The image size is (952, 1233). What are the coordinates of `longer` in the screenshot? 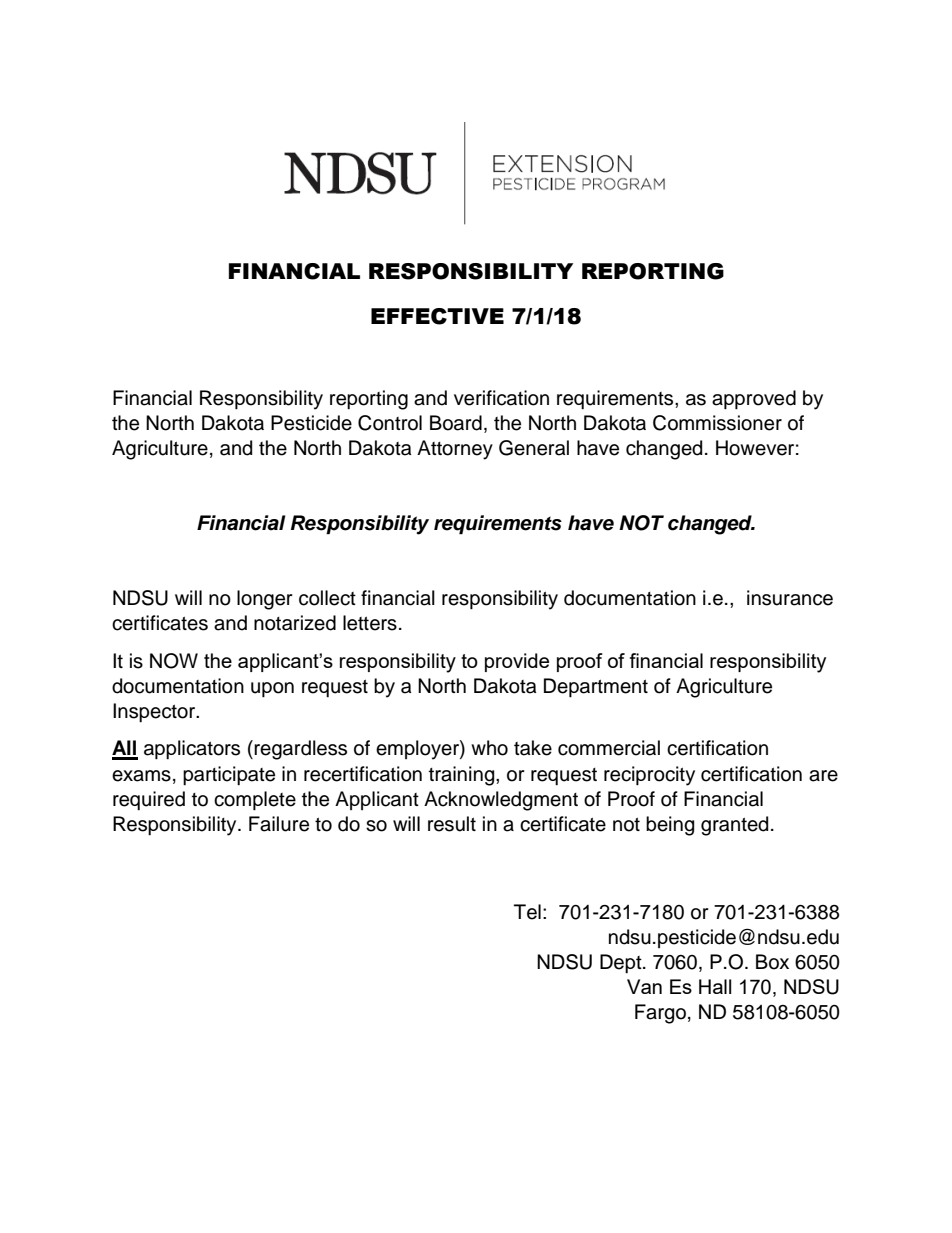 It's located at (265, 600).
